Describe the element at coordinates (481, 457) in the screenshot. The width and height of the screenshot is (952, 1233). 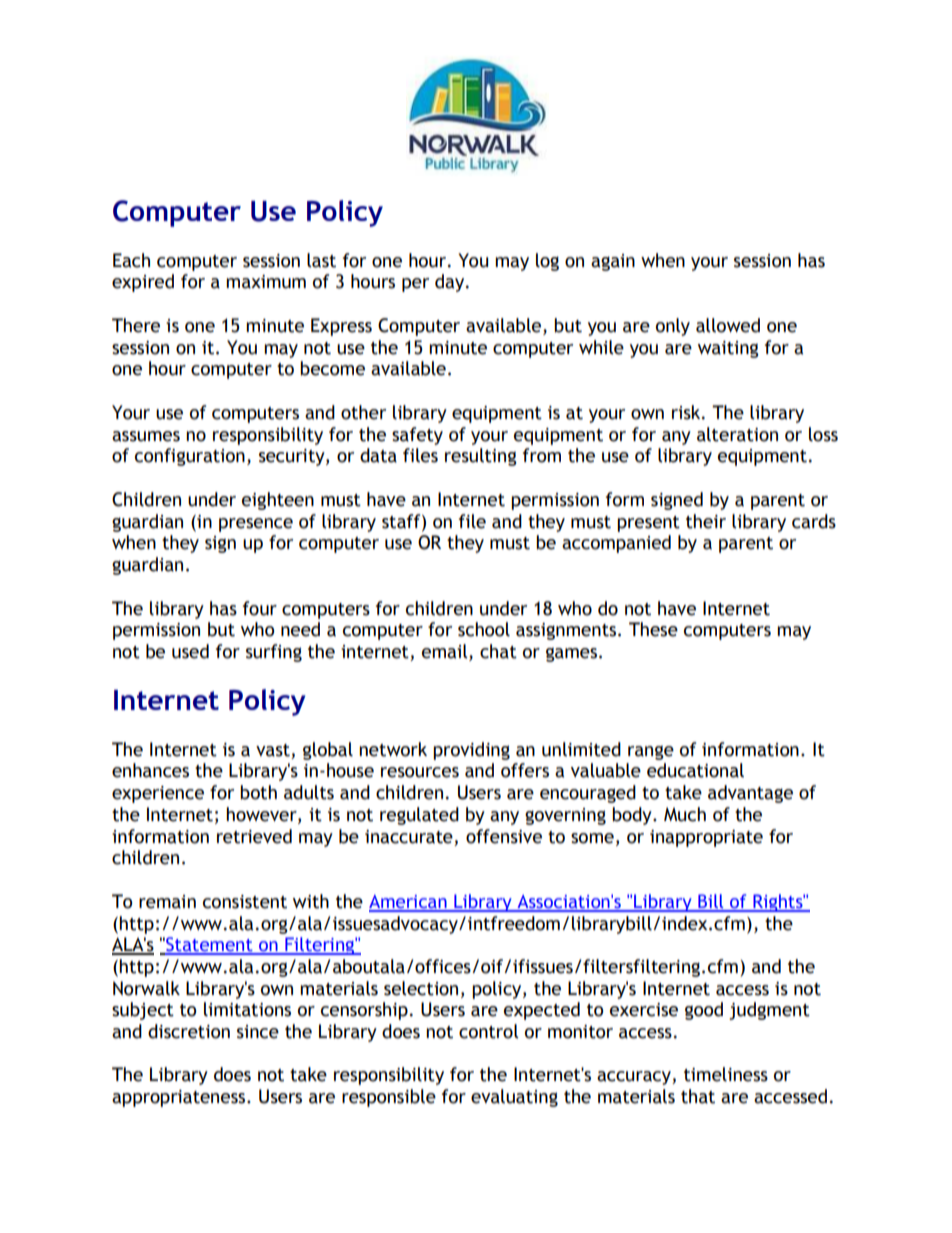
I see `resulting` at that location.
